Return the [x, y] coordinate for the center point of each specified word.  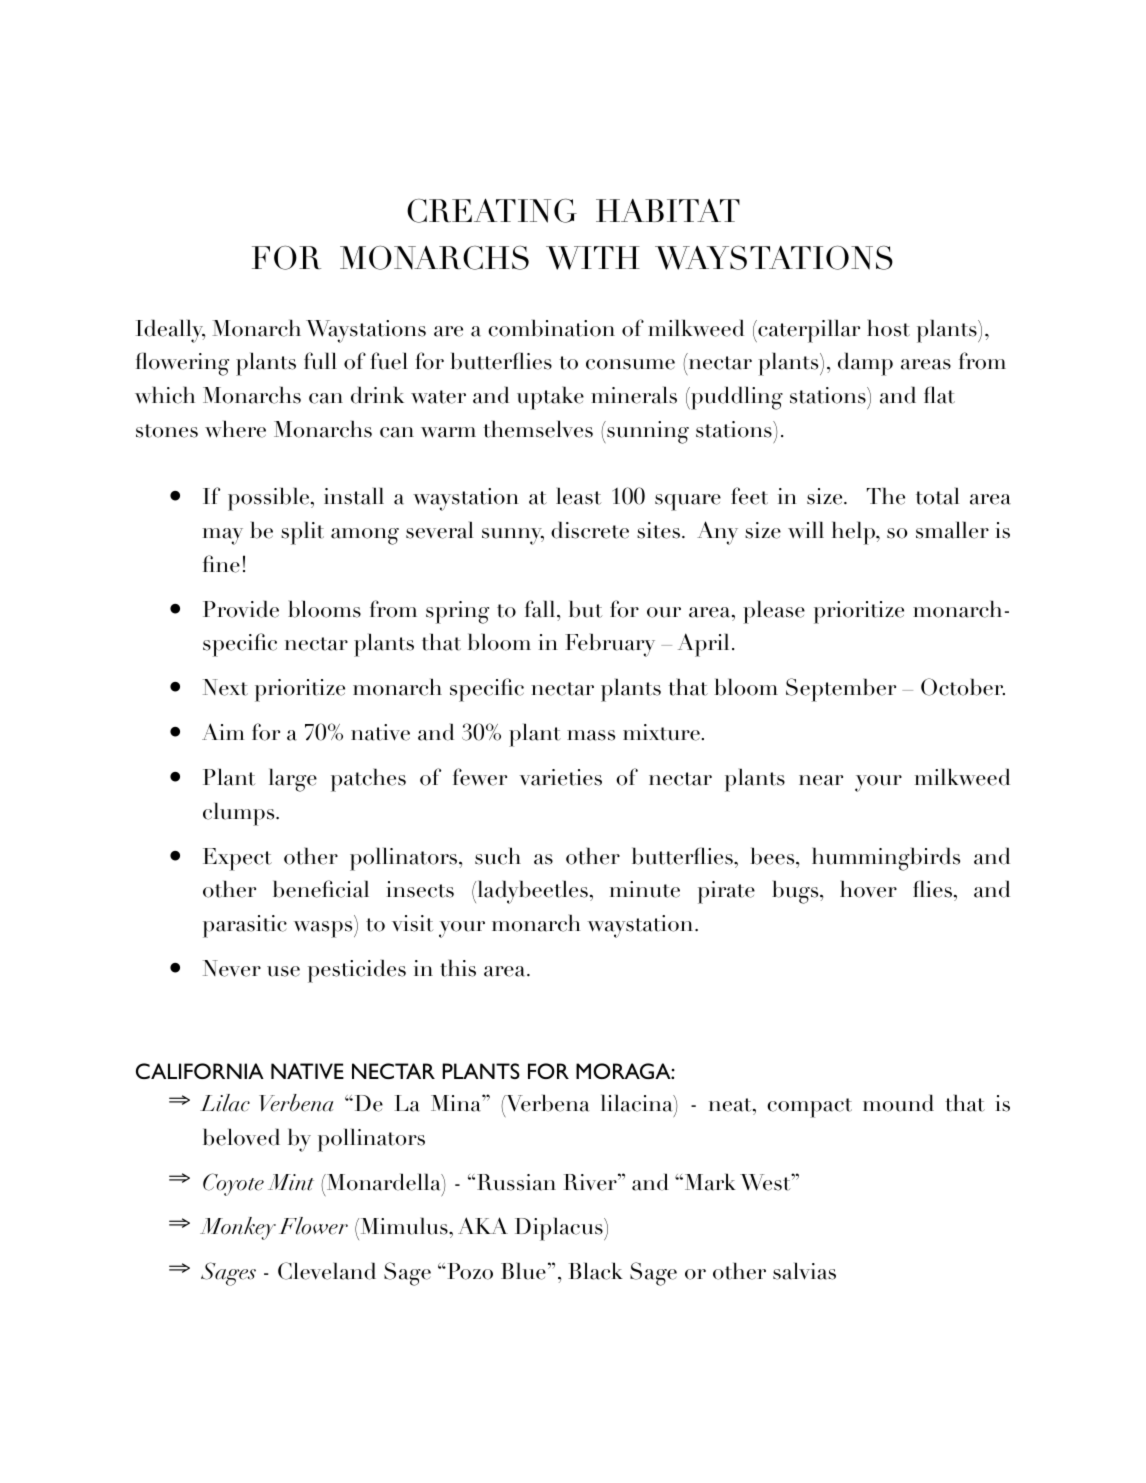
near [821, 780]
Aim [223, 731]
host [888, 328]
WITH [593, 258]
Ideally [170, 331]
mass [591, 735]
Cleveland [327, 1271]
